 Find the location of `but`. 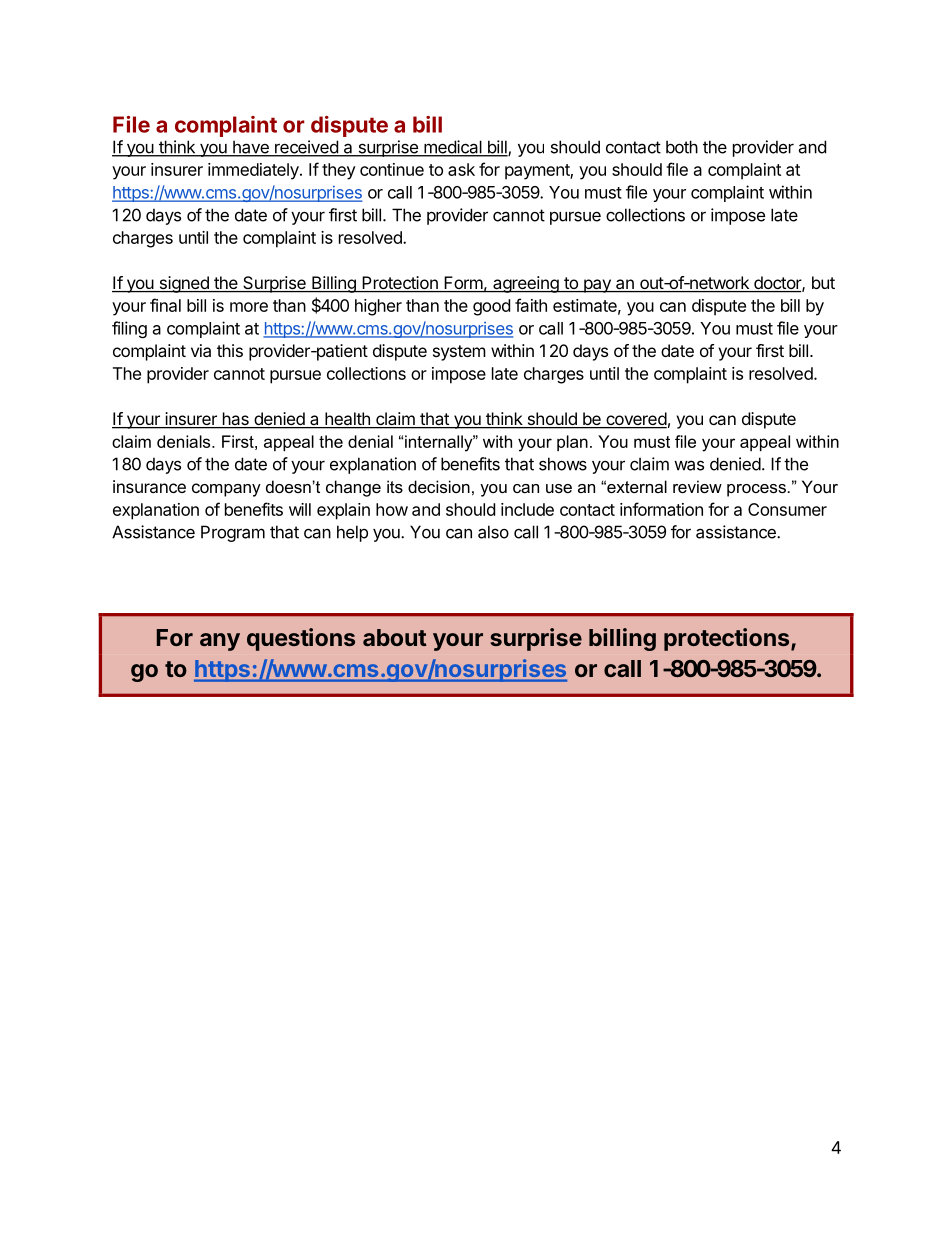

but is located at coordinates (823, 282).
